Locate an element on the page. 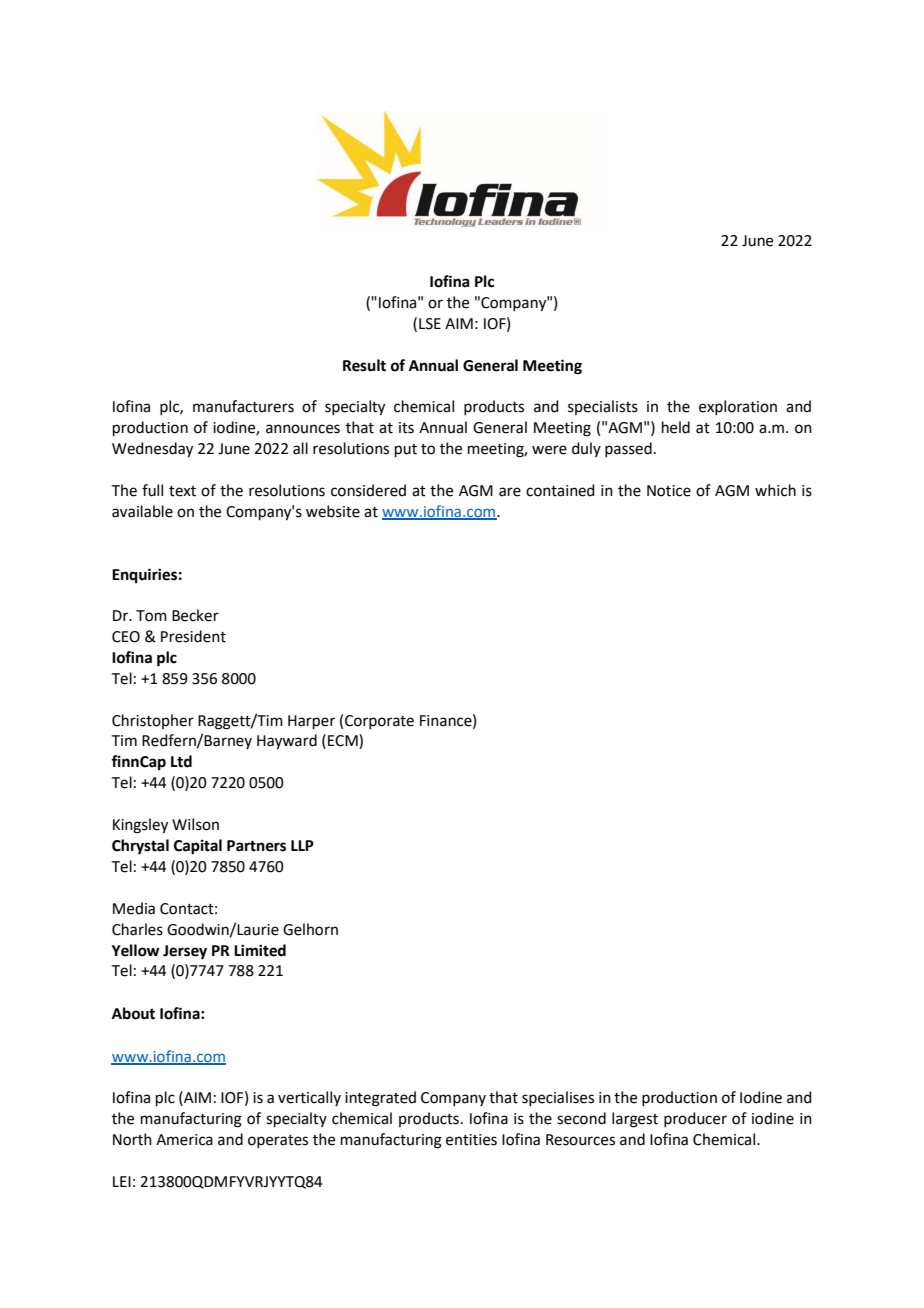 Image resolution: width=924 pixels, height=1308 pixels. exploration is located at coordinates (738, 407).
